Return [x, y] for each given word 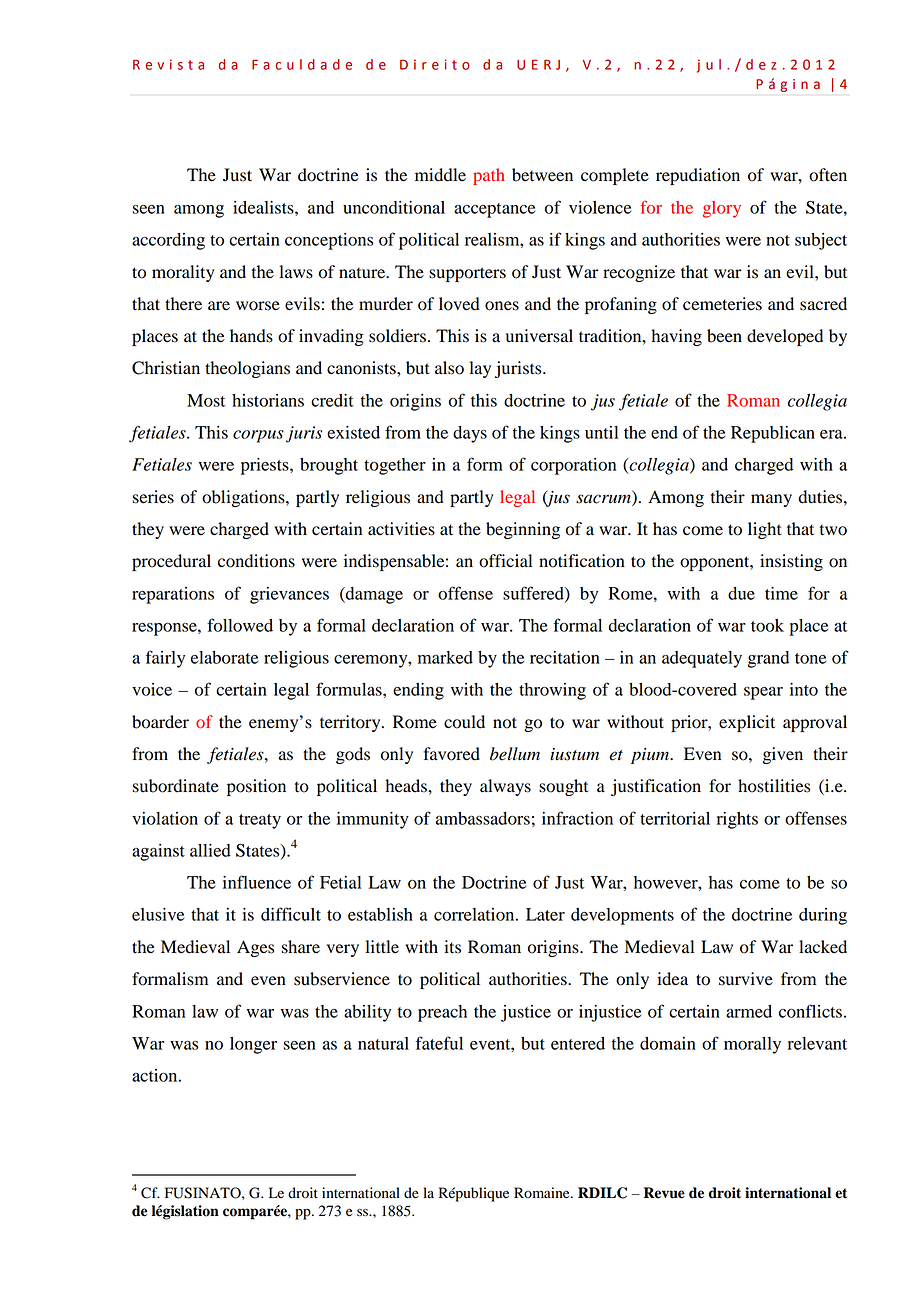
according [168, 241]
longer [253, 1045]
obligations [244, 498]
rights [737, 820]
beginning [523, 530]
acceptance [494, 210]
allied [210, 850]
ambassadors [483, 818]
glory [722, 209]
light [765, 530]
